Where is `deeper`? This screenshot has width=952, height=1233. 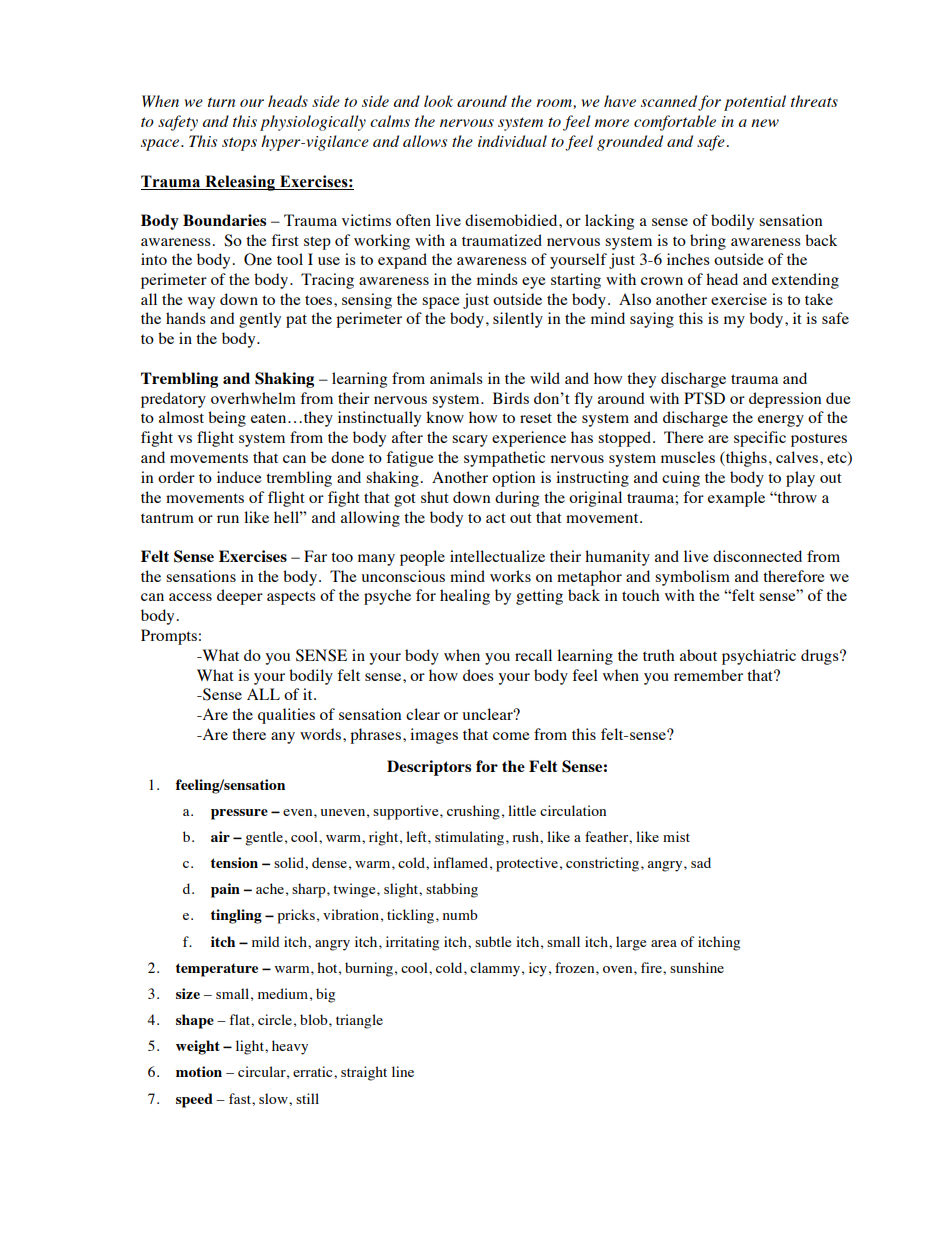
deeper is located at coordinates (240, 597).
